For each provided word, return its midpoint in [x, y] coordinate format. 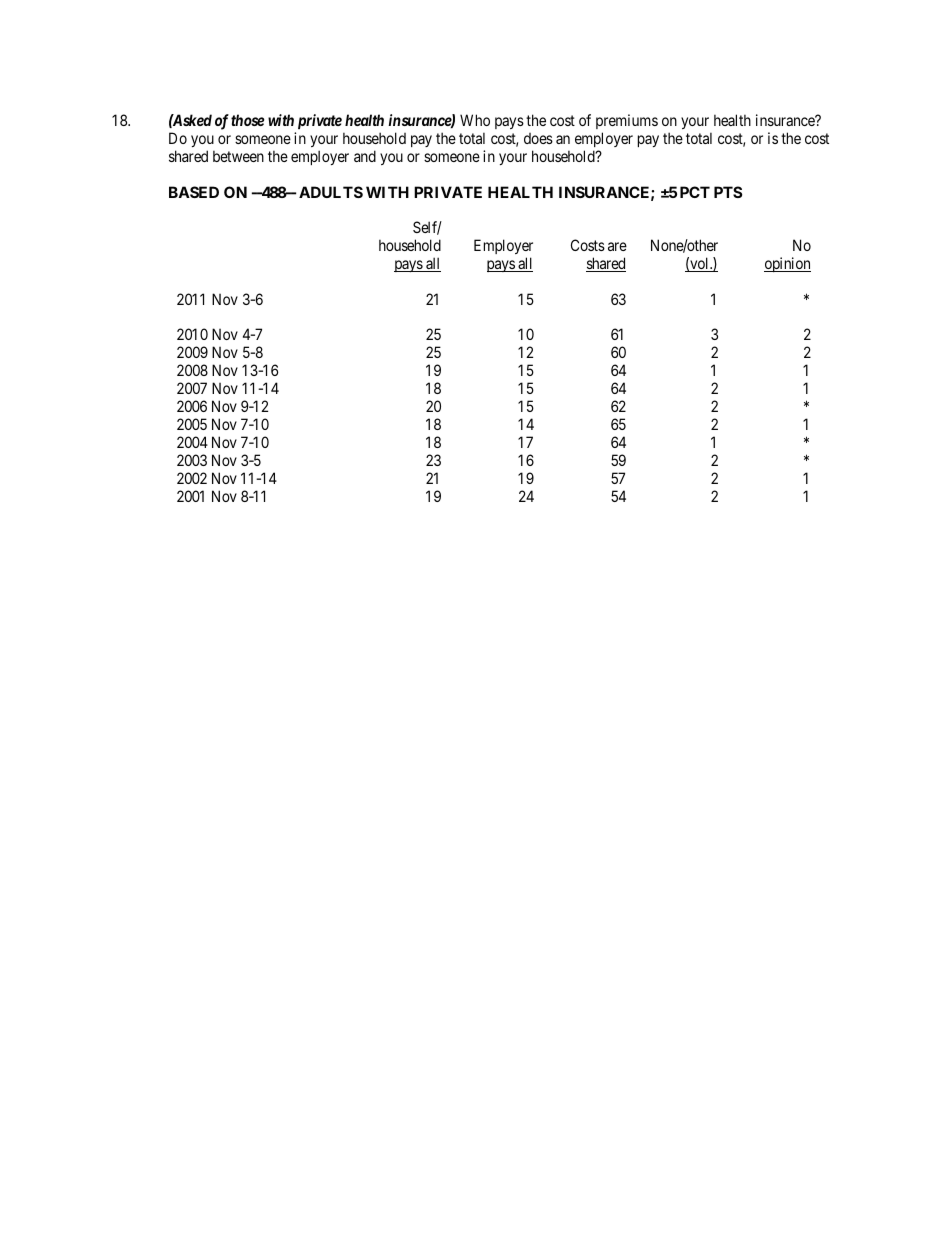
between [238, 156]
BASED [194, 192]
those [247, 120]
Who [475, 120]
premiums [627, 121]
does [538, 138]
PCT [695, 192]
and [365, 156]
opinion [787, 264]
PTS [728, 192]
